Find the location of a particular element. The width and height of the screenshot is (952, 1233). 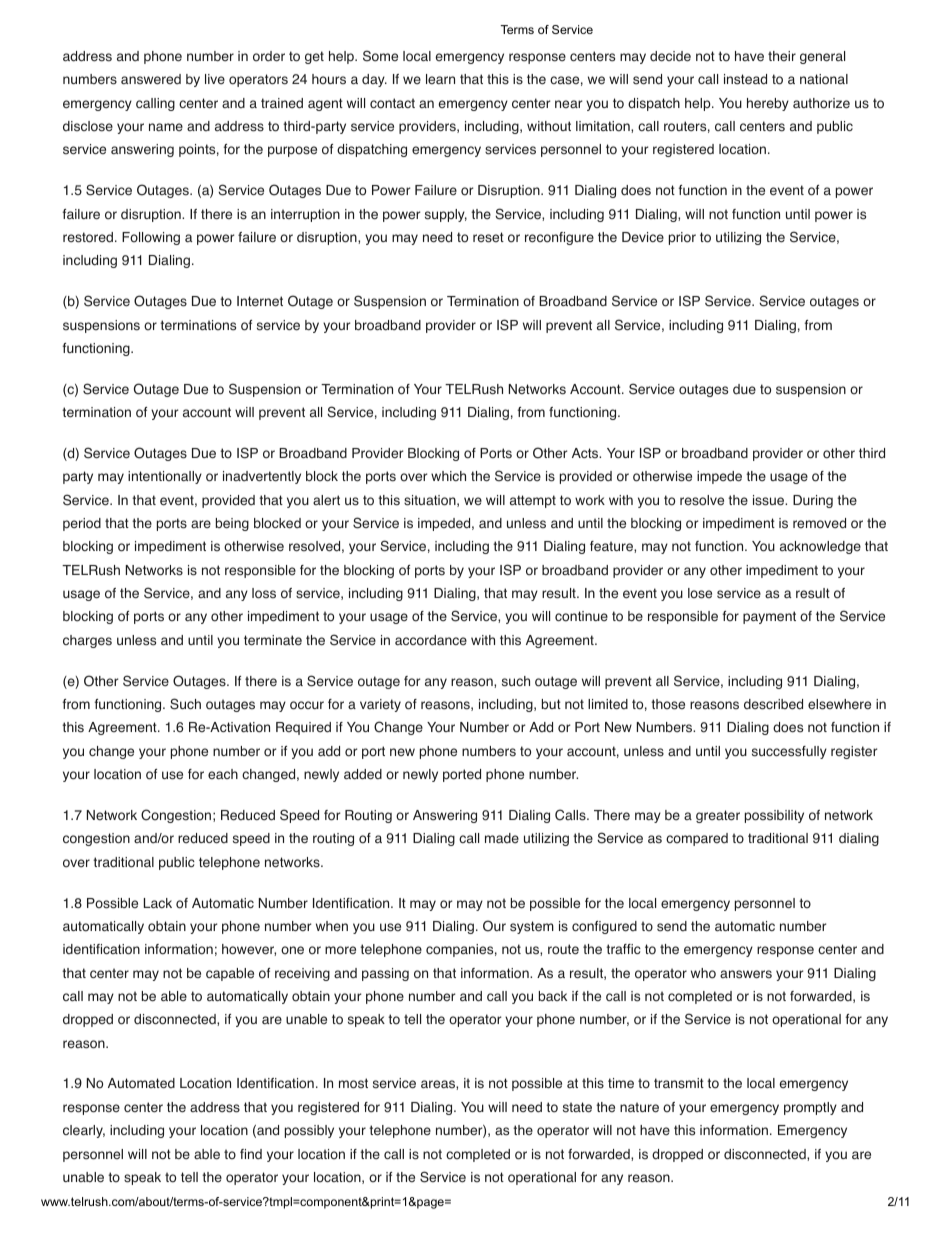

compared is located at coordinates (697, 839).
